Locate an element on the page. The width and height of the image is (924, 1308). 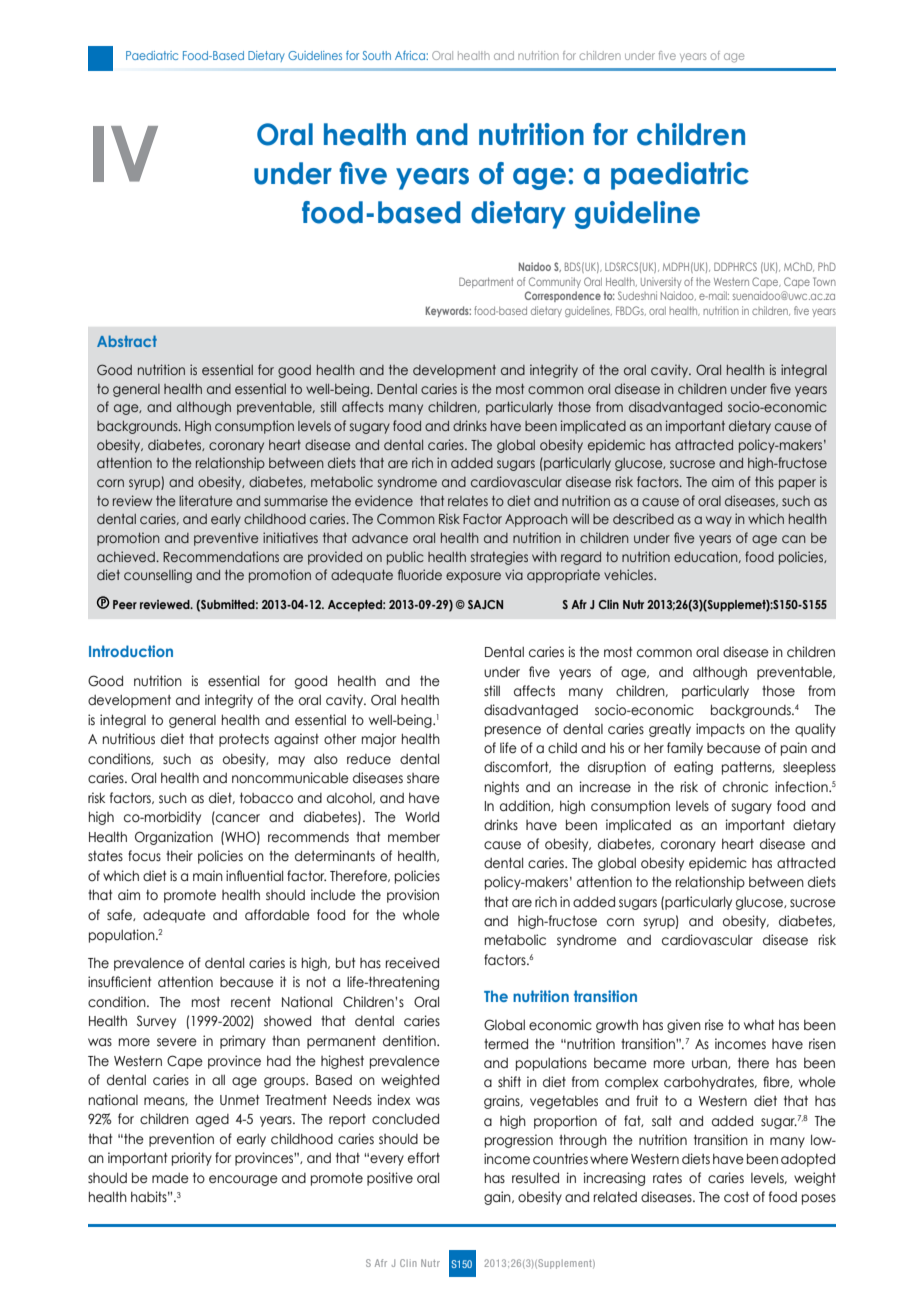
nights is located at coordinates (502, 788).
